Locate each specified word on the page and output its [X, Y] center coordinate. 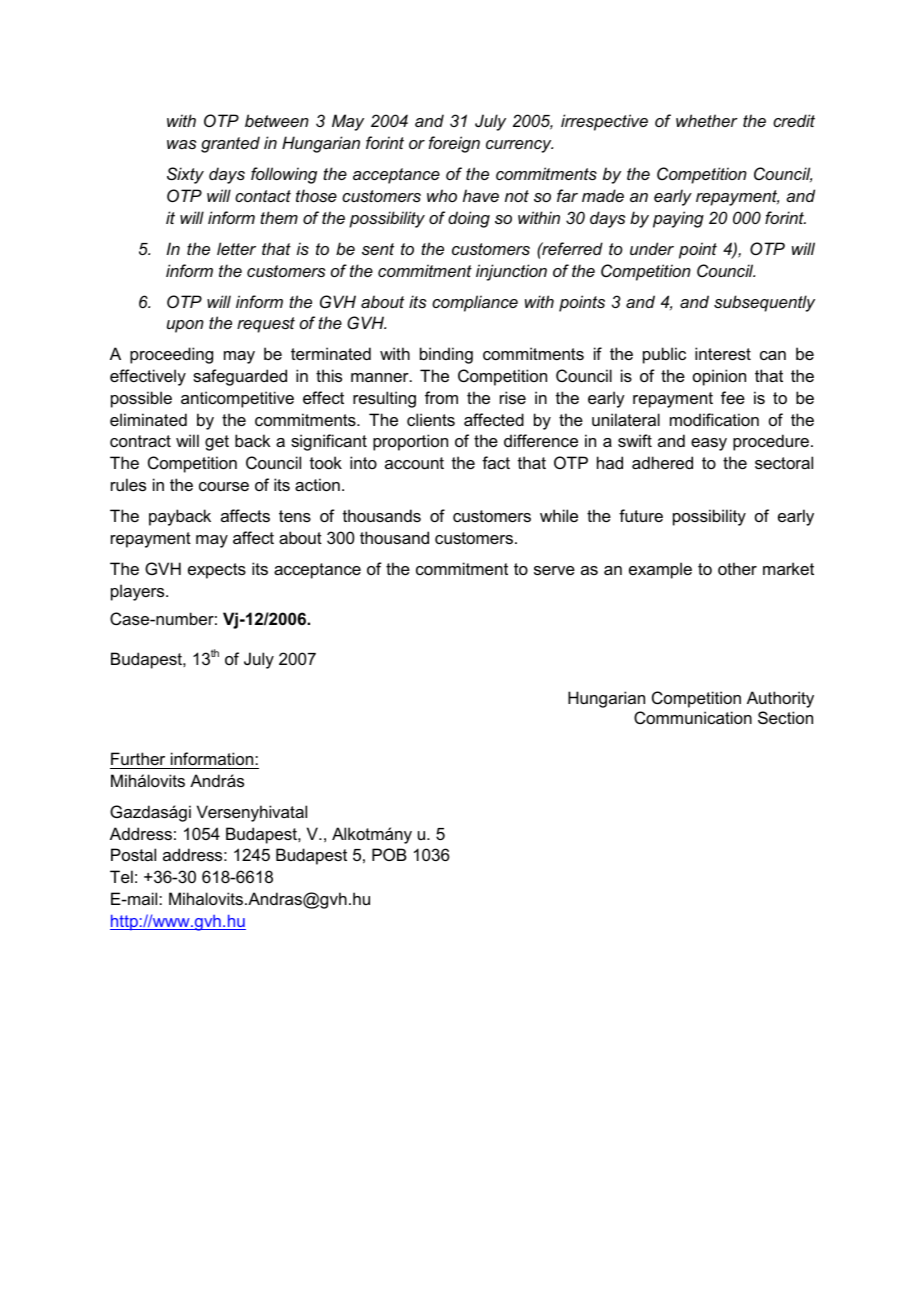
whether [707, 120]
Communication [693, 717]
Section [785, 717]
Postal [133, 854]
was [182, 144]
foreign [454, 144]
